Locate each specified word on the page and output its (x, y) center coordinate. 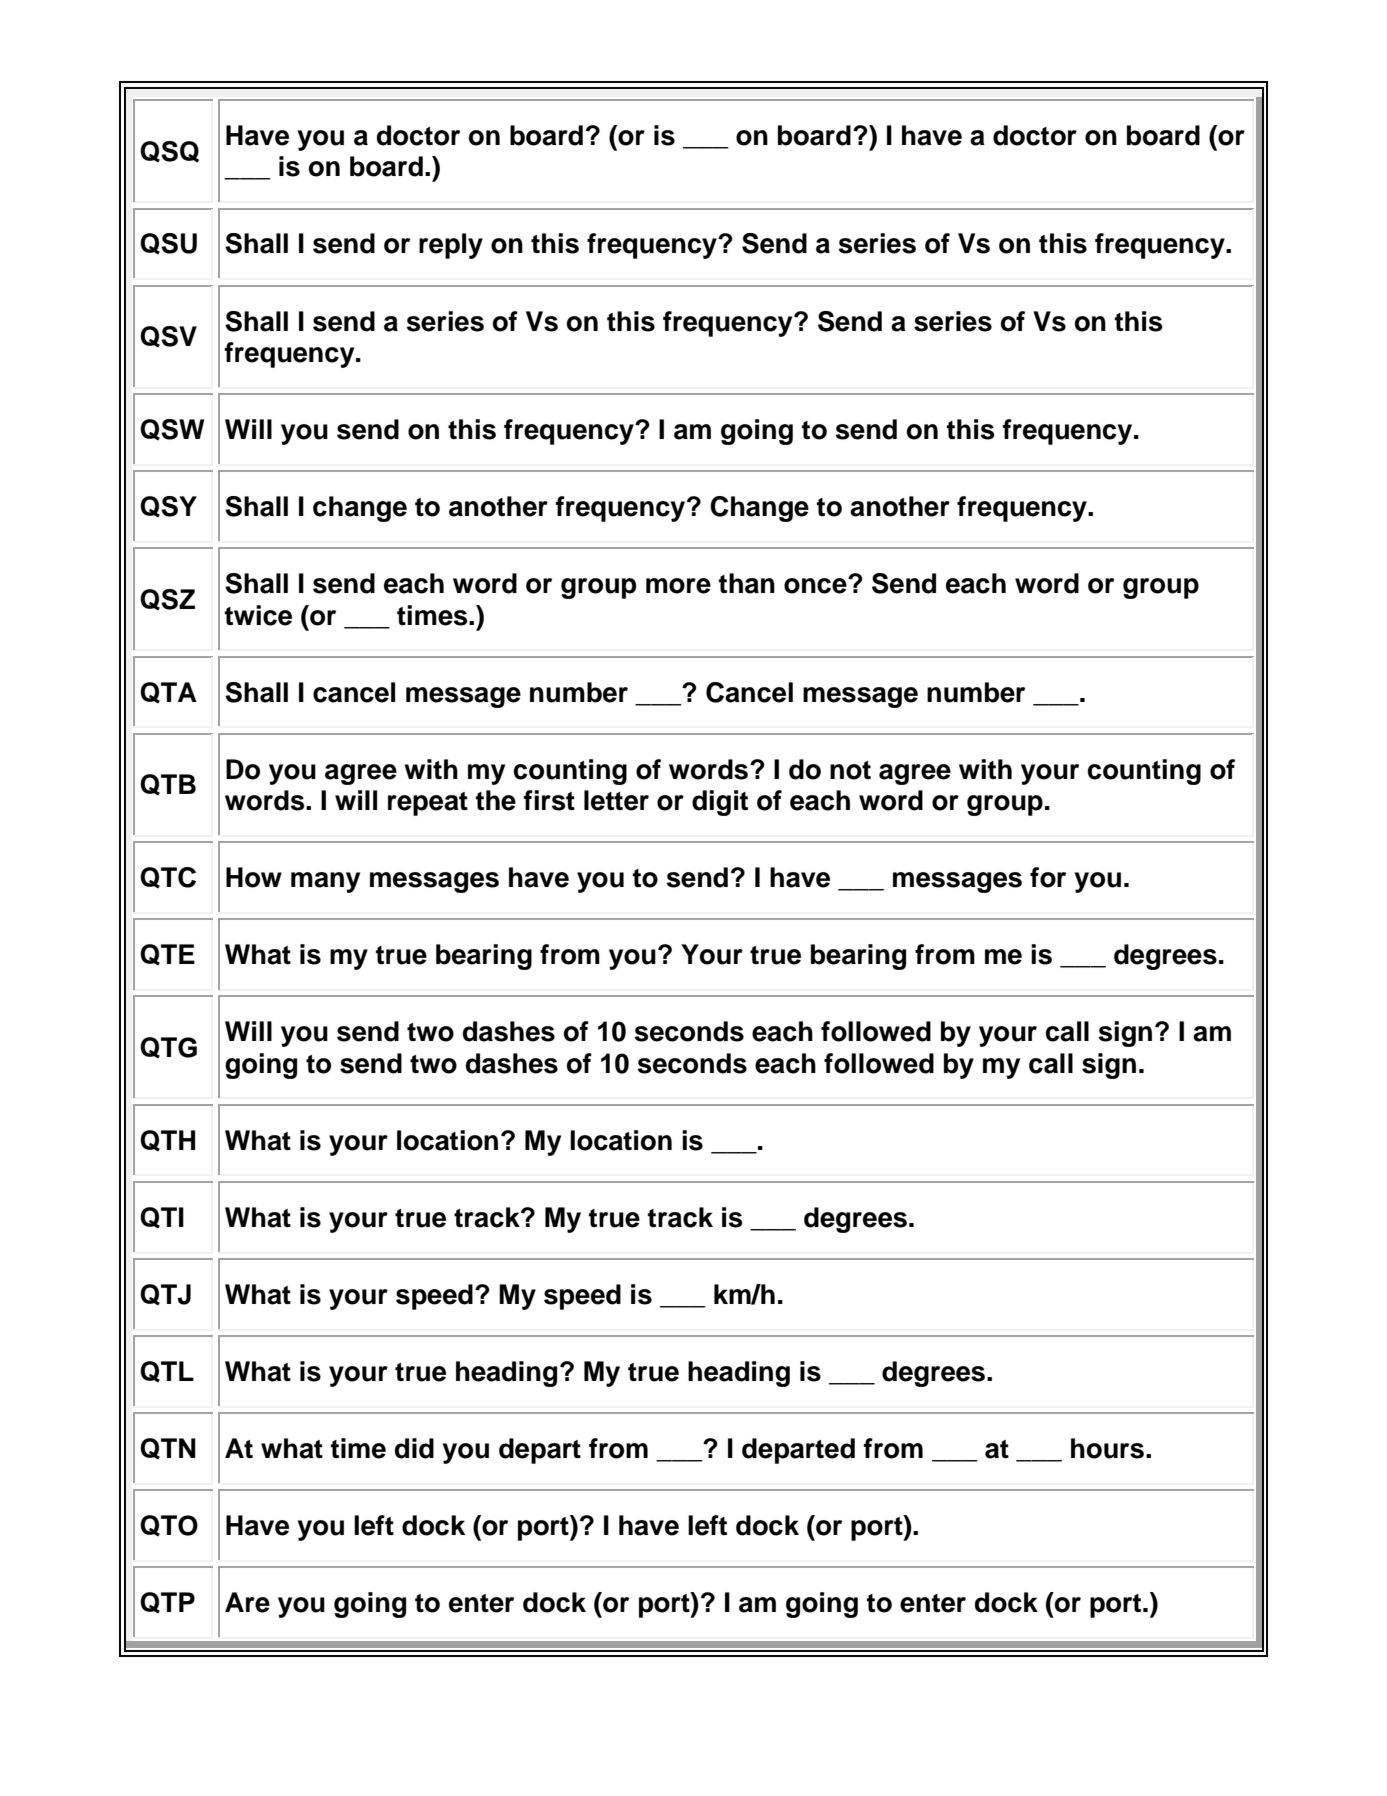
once (816, 585)
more (678, 586)
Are (247, 1602)
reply (451, 246)
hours (1107, 1448)
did (414, 1448)
